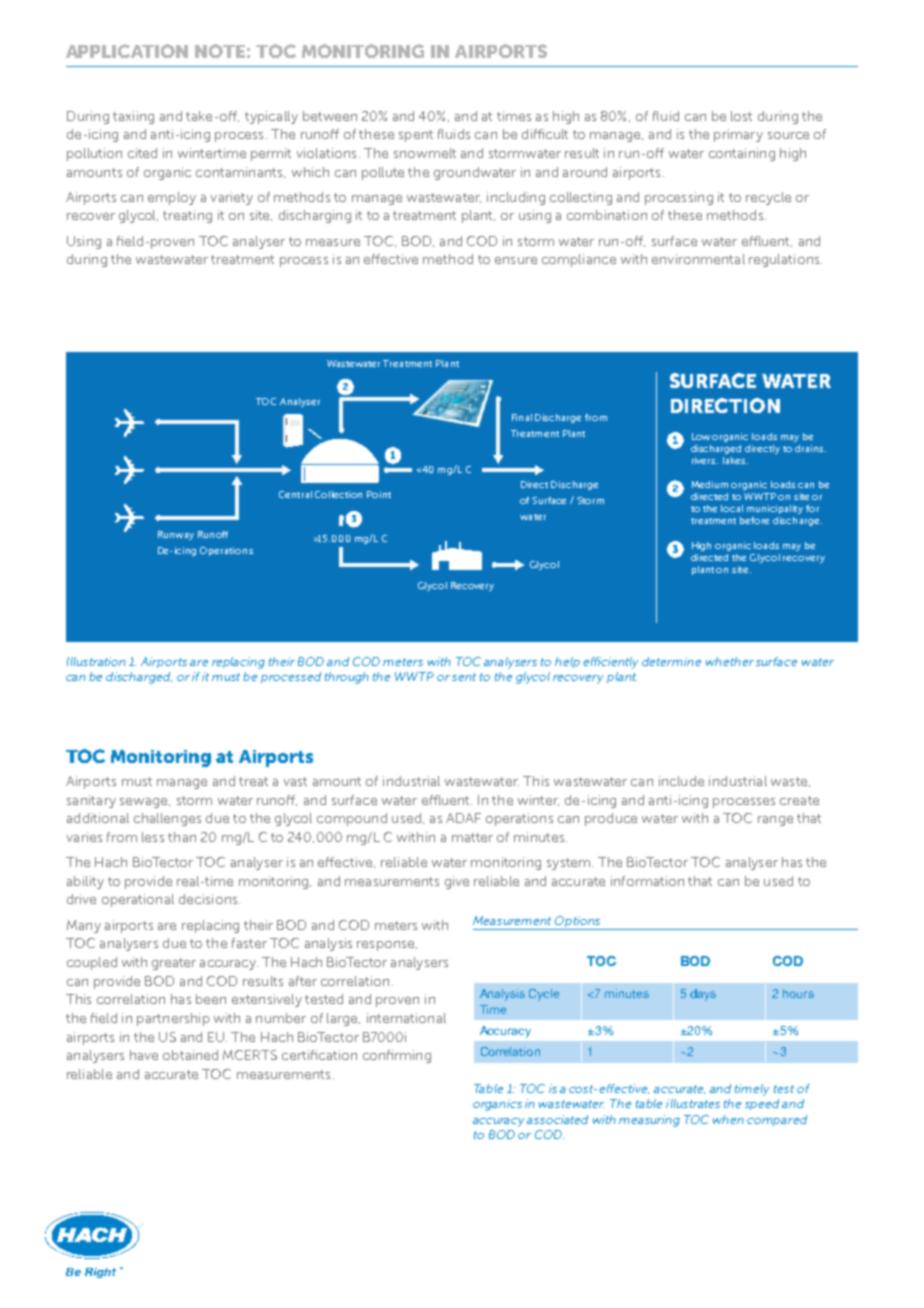 The image size is (924, 1308). Describe the element at coordinates (397, 1056) in the document. I see `confirming` at that location.
